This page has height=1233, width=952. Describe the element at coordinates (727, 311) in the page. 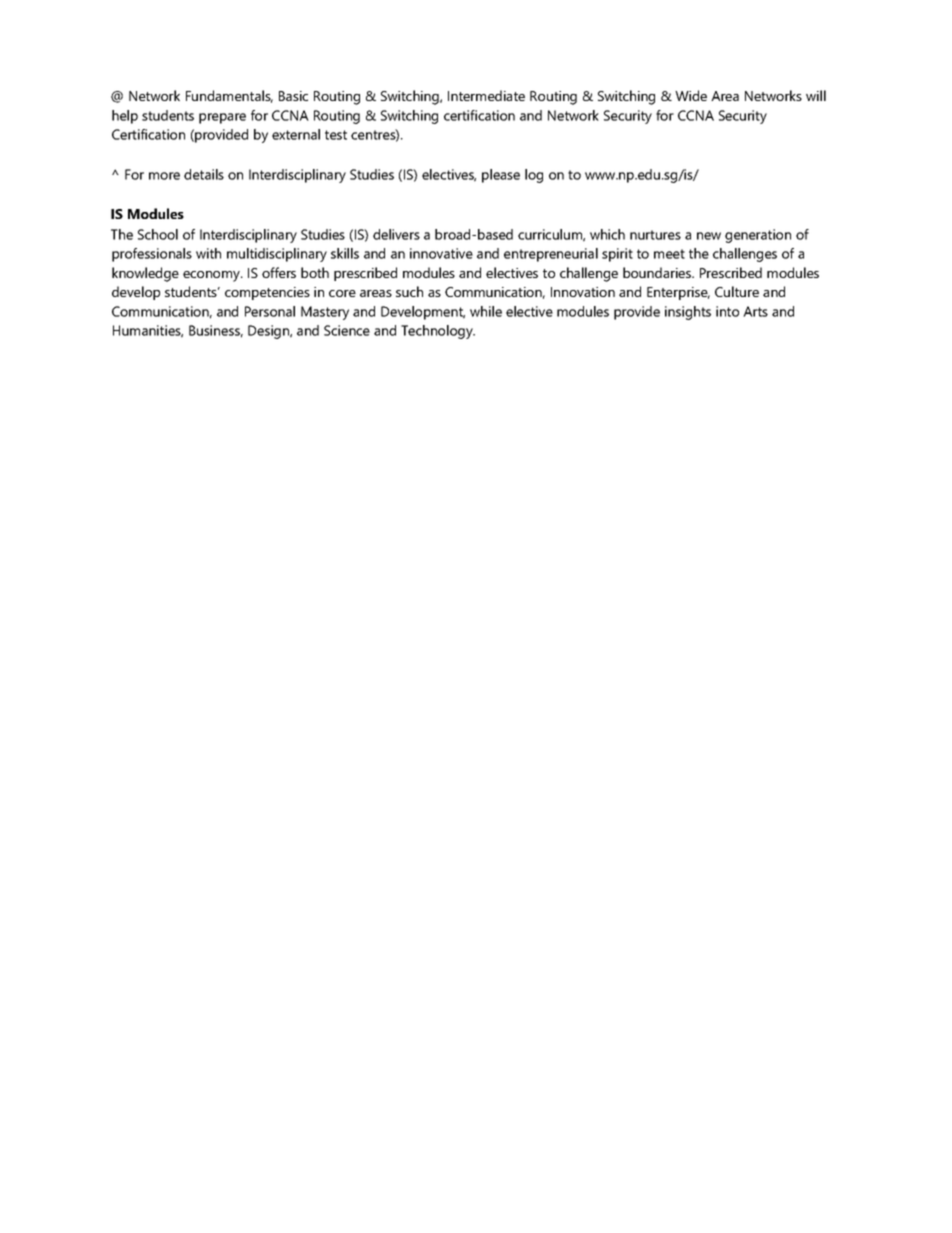

I see `into` at that location.
